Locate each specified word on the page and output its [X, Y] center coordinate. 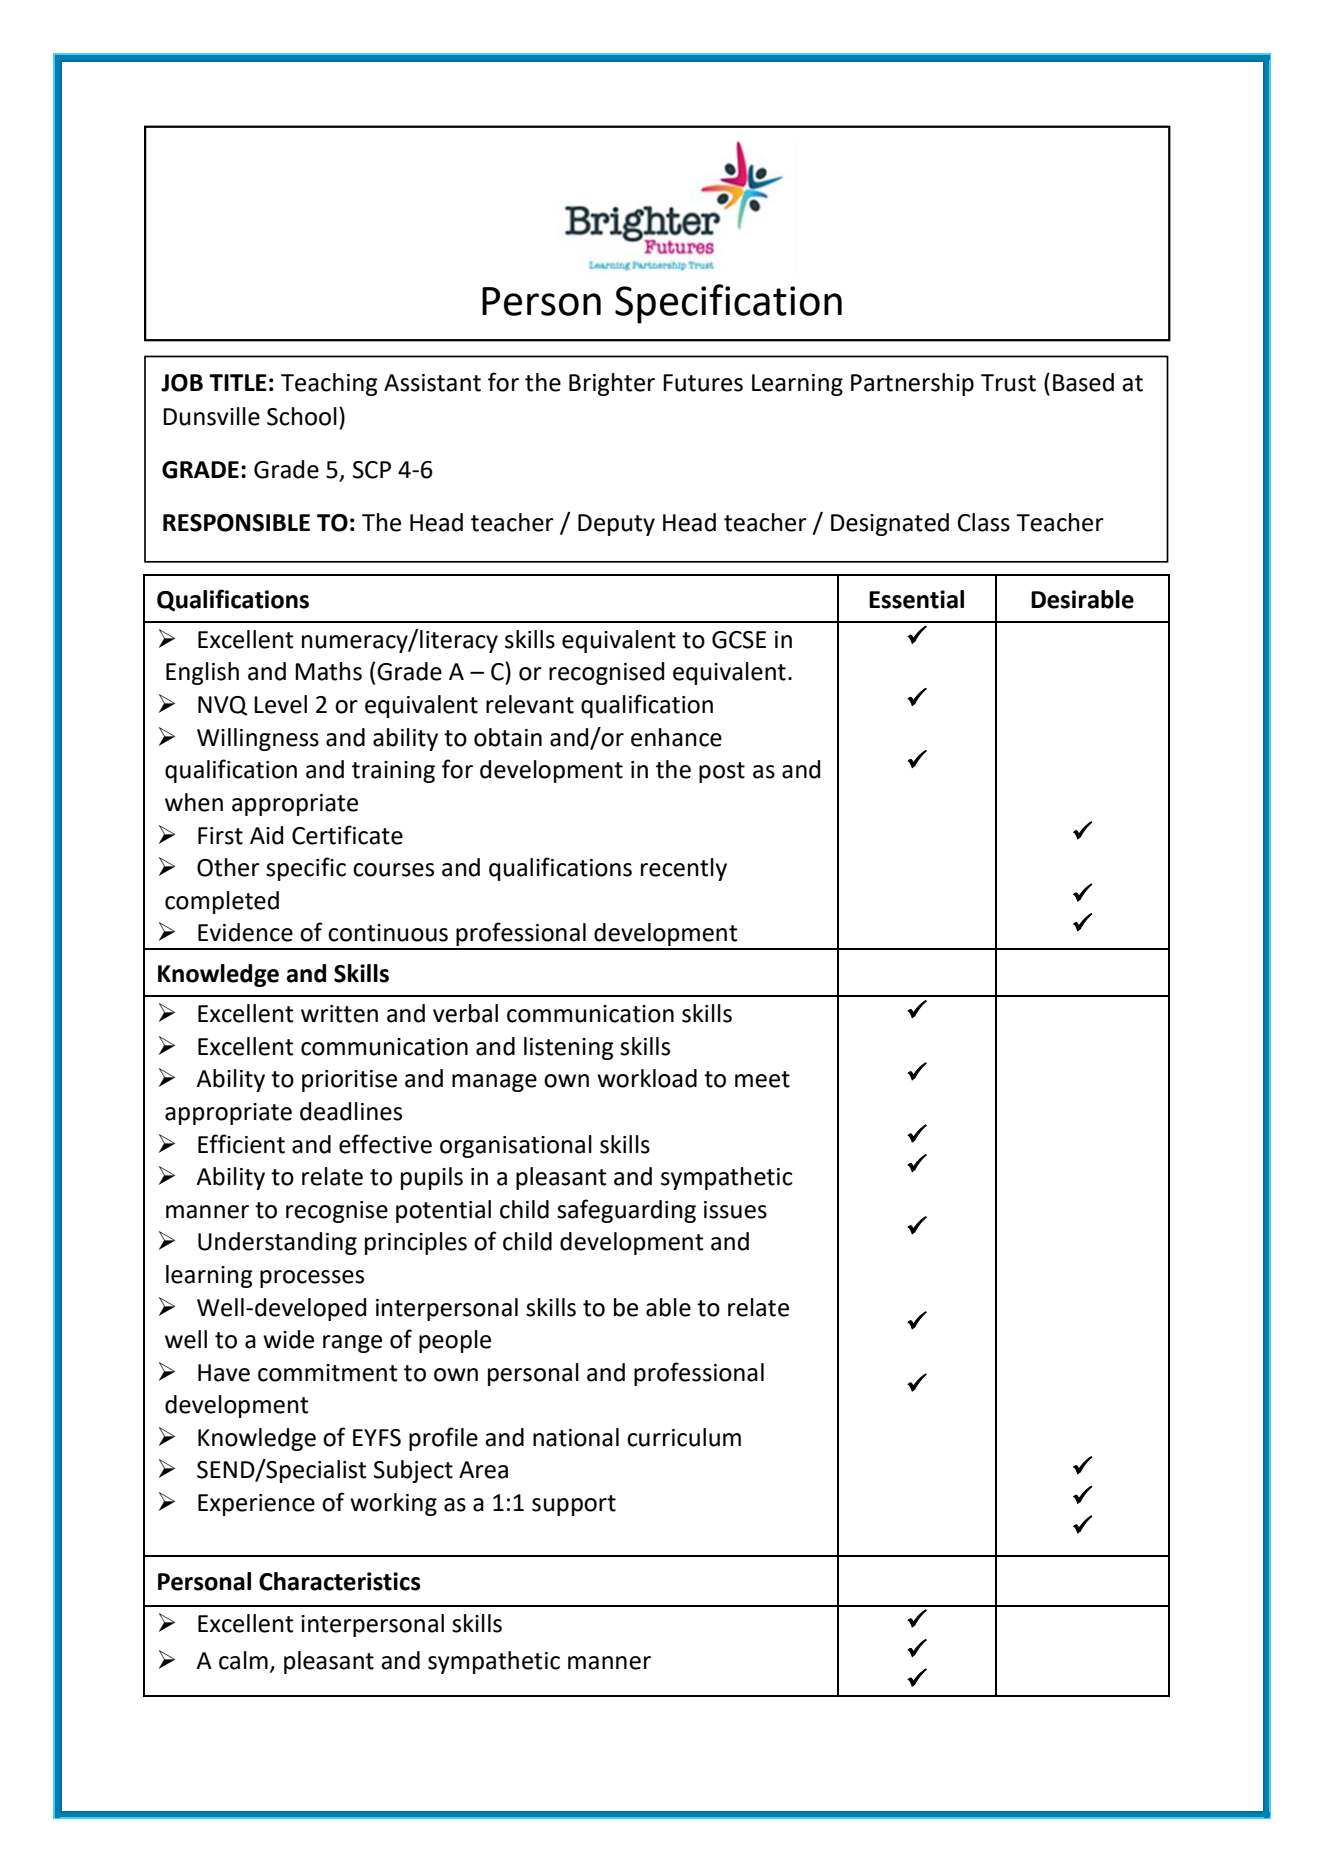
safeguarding [626, 1211]
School [302, 416]
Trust [1008, 383]
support [574, 1505]
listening [569, 1048]
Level [280, 704]
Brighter [612, 384]
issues [735, 1210]
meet [762, 1079]
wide [288, 1339]
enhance [676, 737]
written [339, 1014]
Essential [916, 599]
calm [243, 1660]
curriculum [684, 1437]
